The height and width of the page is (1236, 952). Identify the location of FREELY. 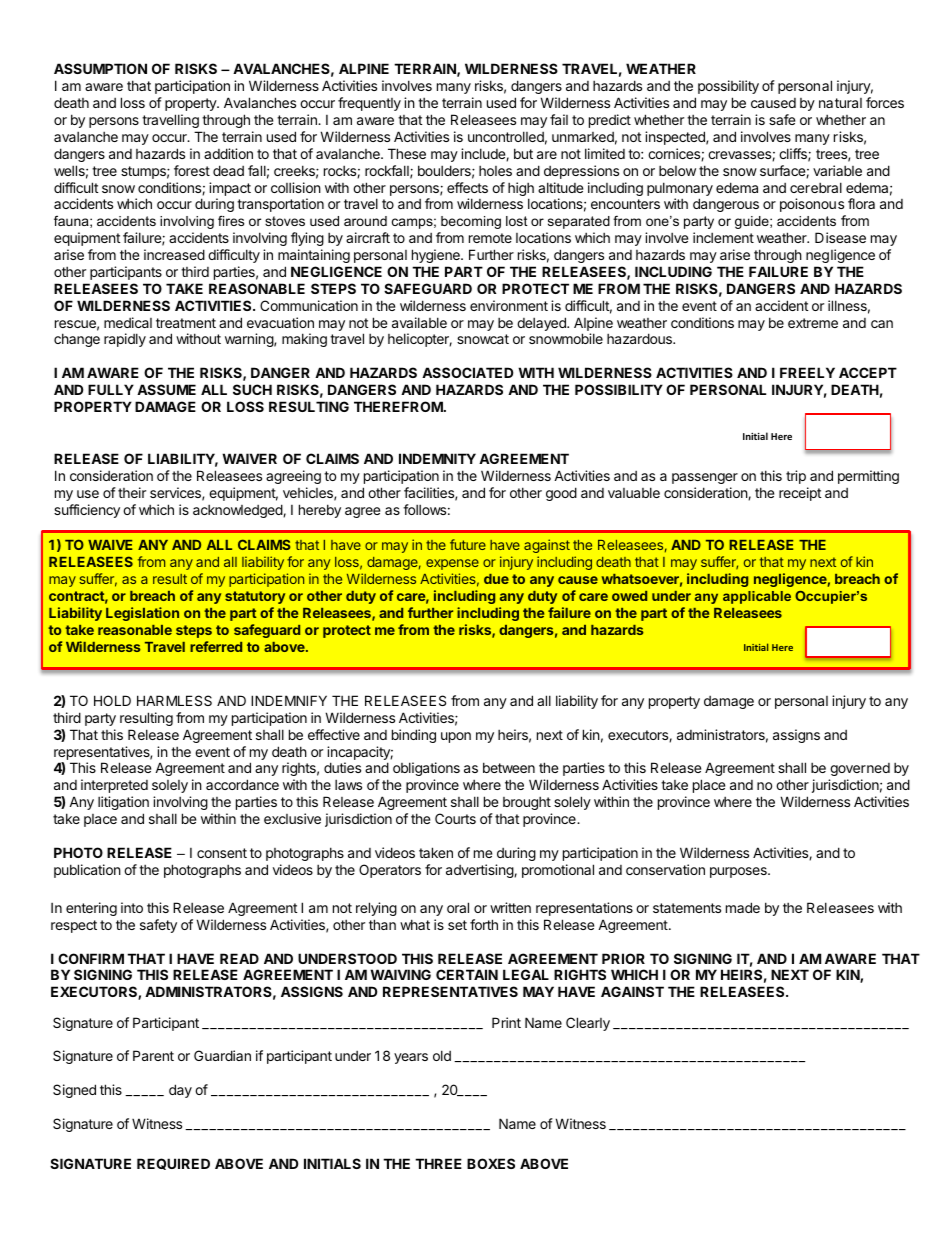
(807, 372).
